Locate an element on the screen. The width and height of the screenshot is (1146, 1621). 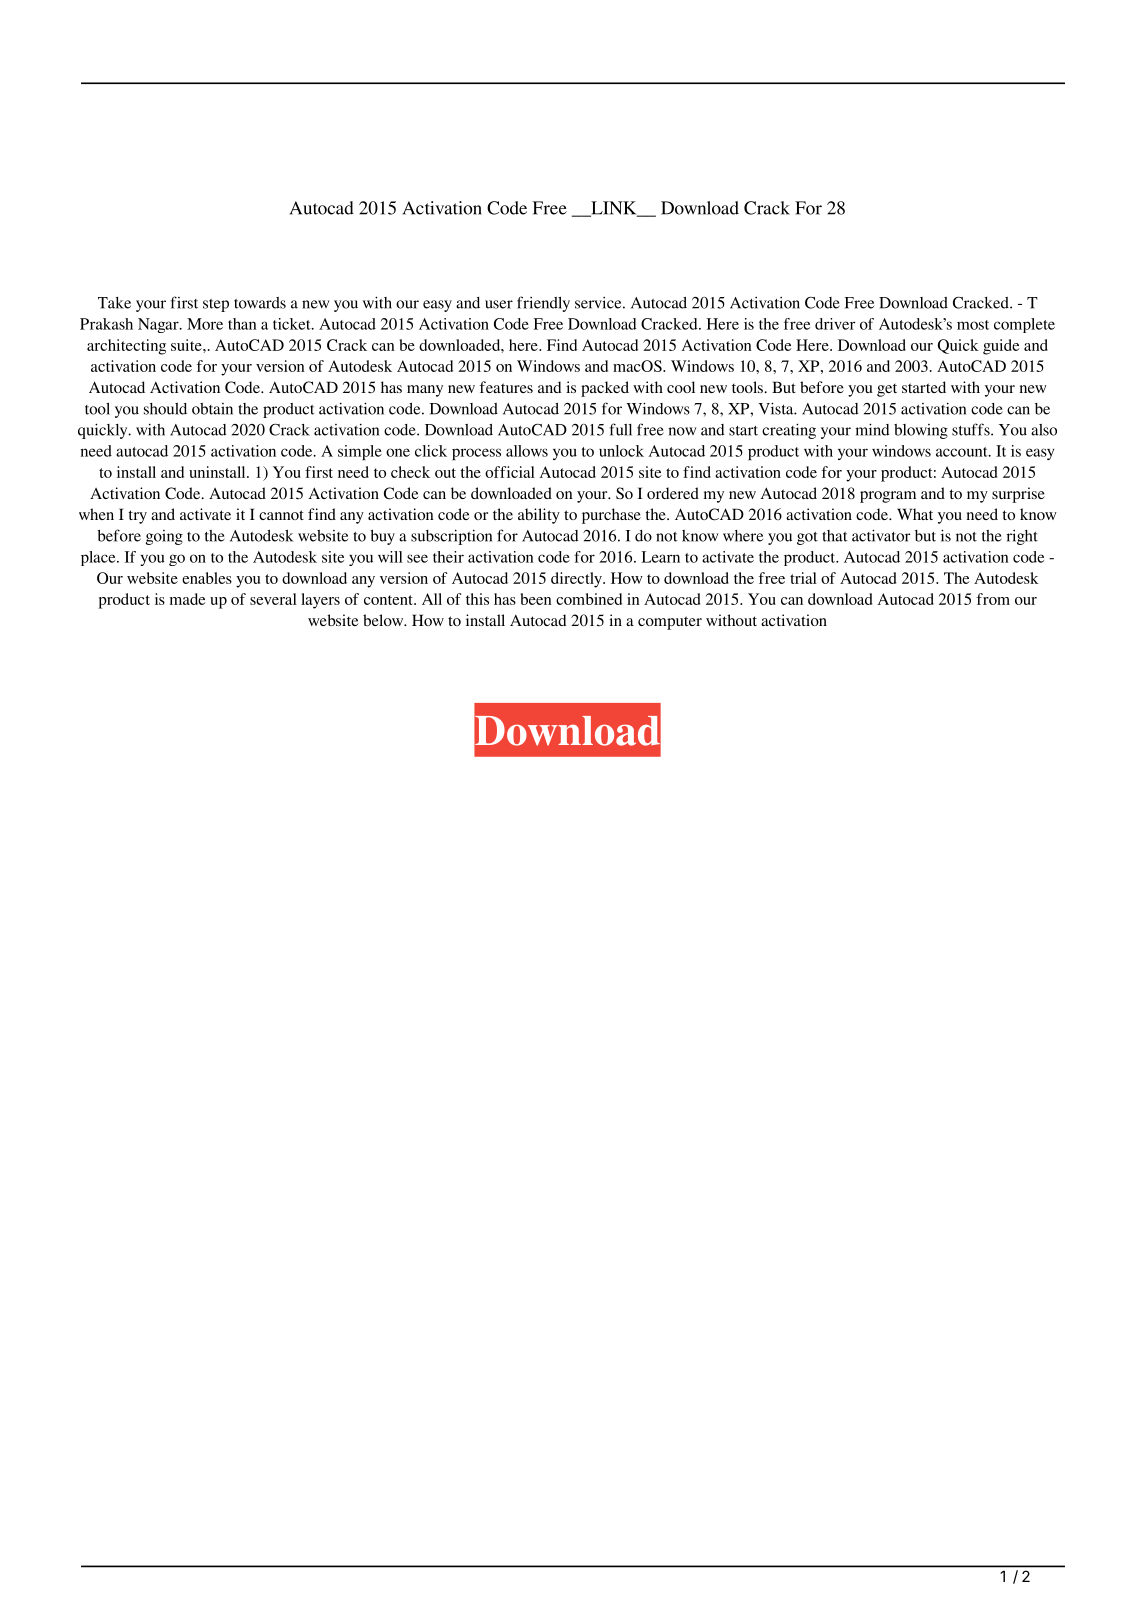
official is located at coordinates (510, 472).
